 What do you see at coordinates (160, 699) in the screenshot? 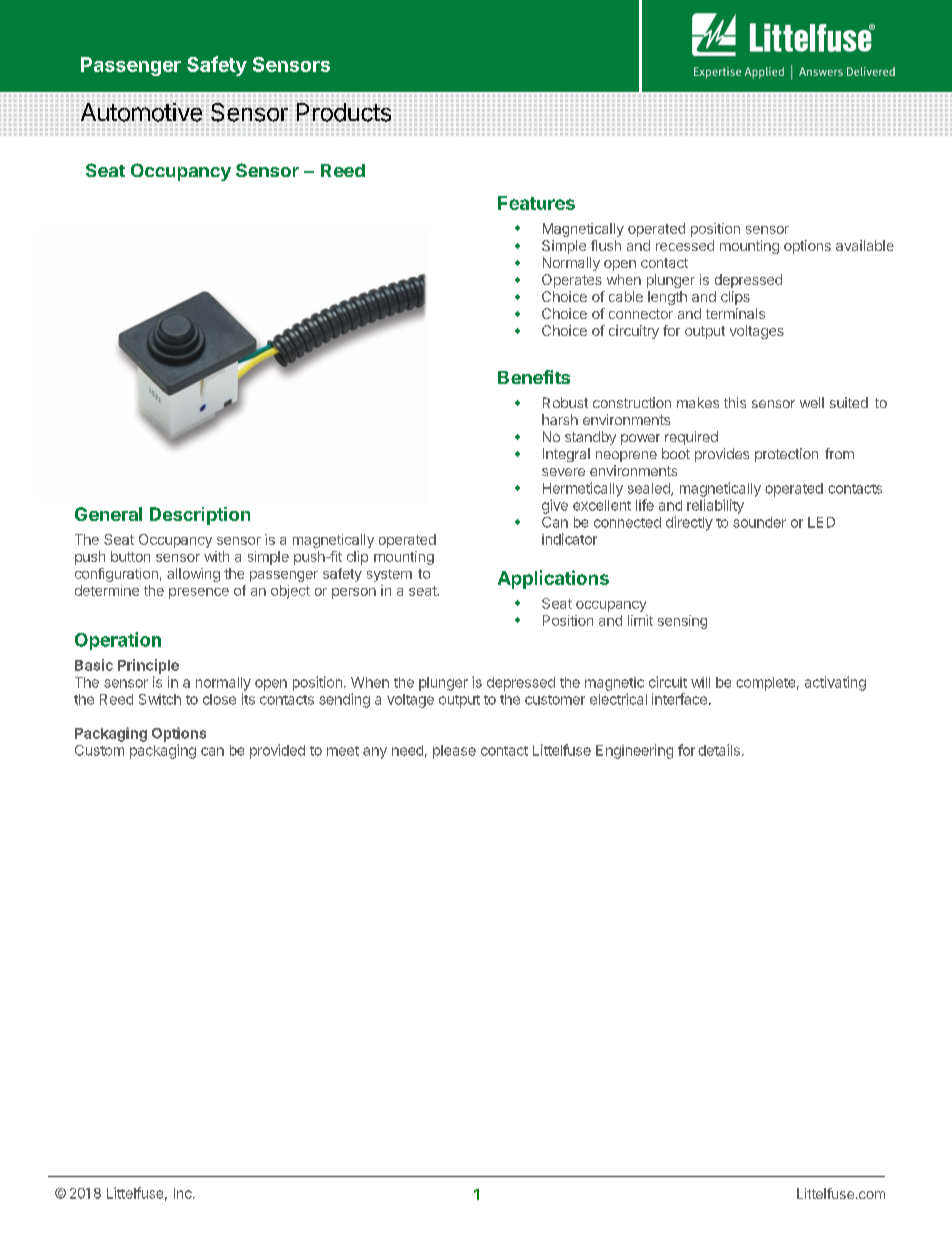
I see `Switch` at bounding box center [160, 699].
